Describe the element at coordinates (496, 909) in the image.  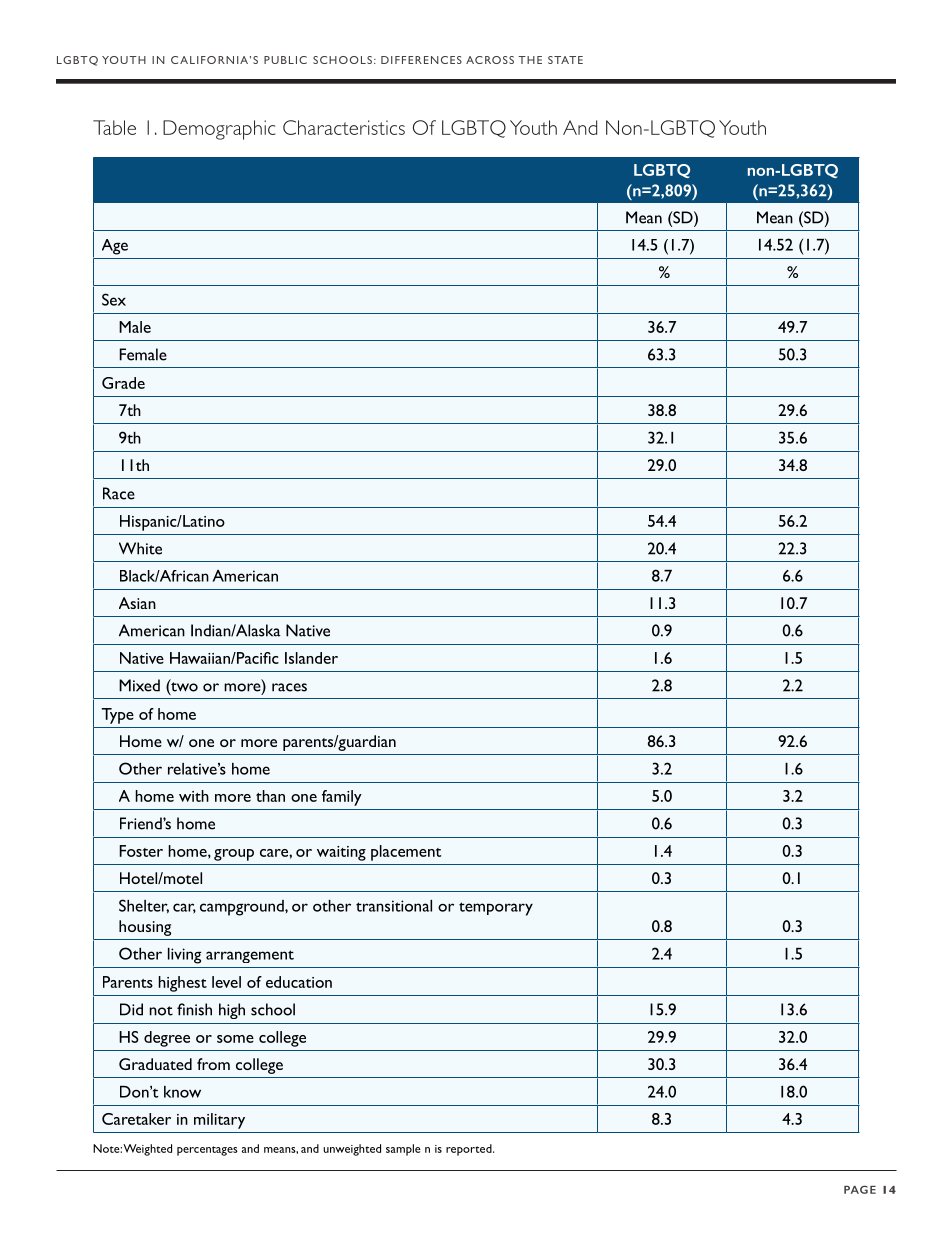
I see `temporary` at that location.
